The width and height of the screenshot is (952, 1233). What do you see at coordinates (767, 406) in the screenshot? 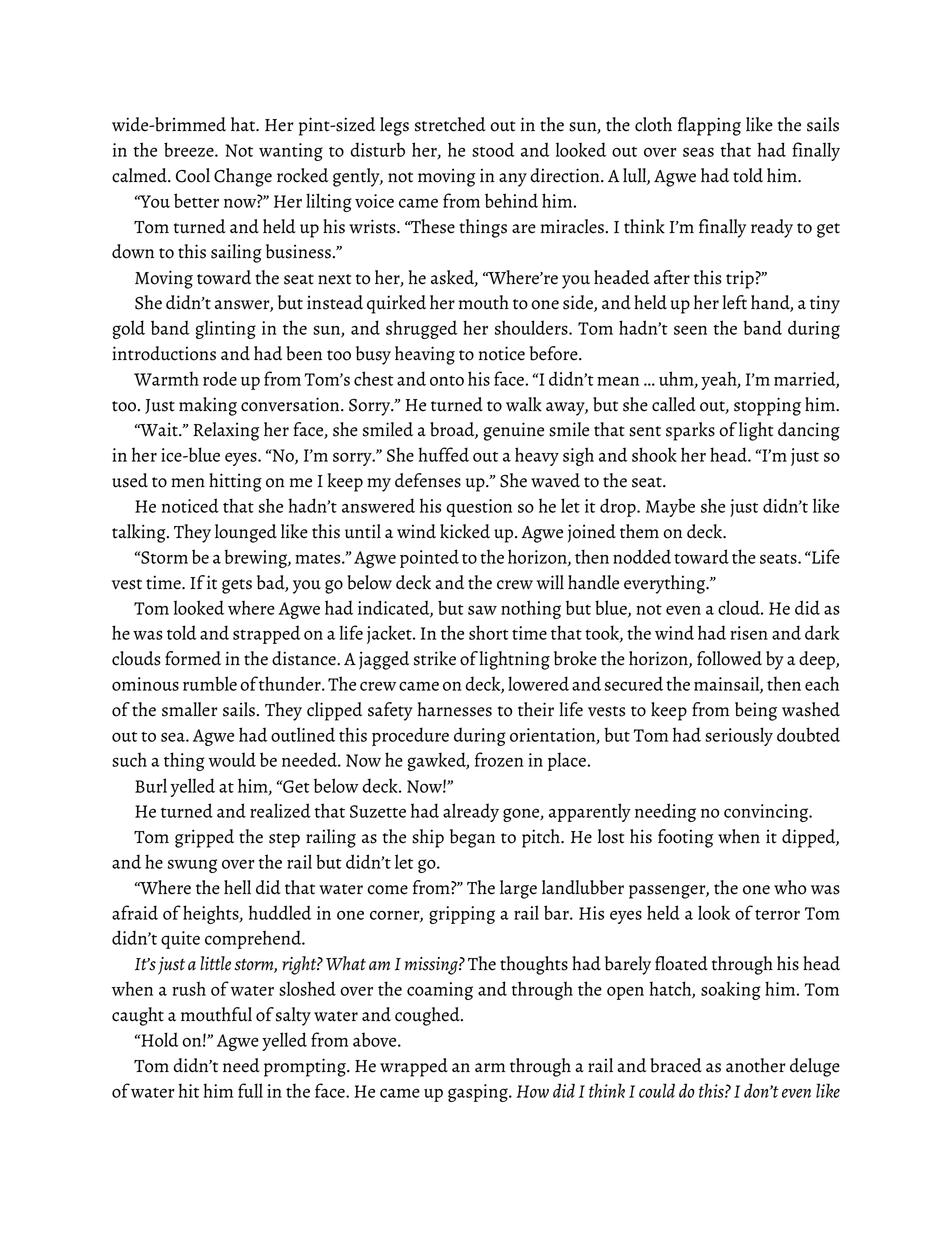
I see `stopping` at bounding box center [767, 406].
